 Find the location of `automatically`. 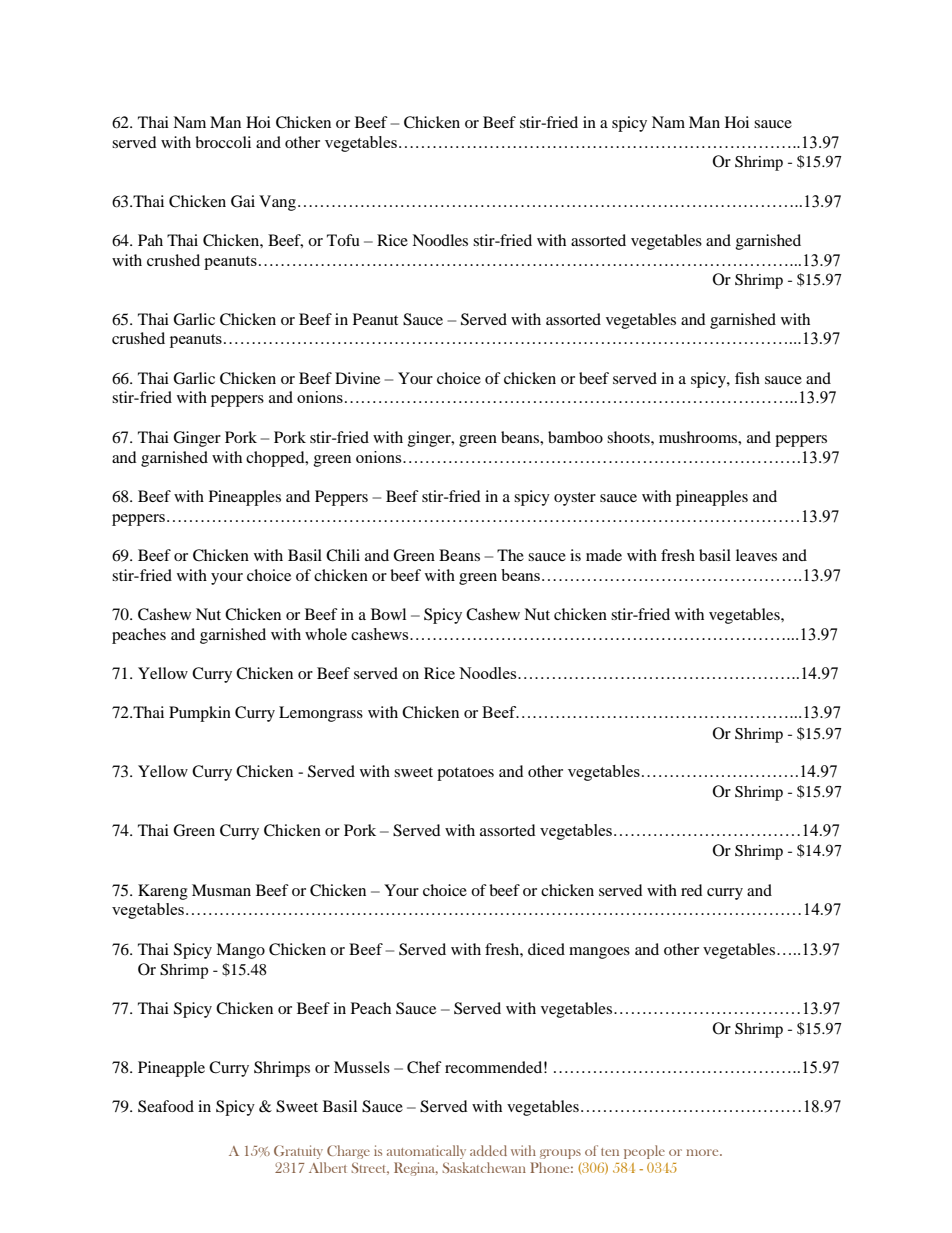

automatically is located at coordinates (426, 1152).
